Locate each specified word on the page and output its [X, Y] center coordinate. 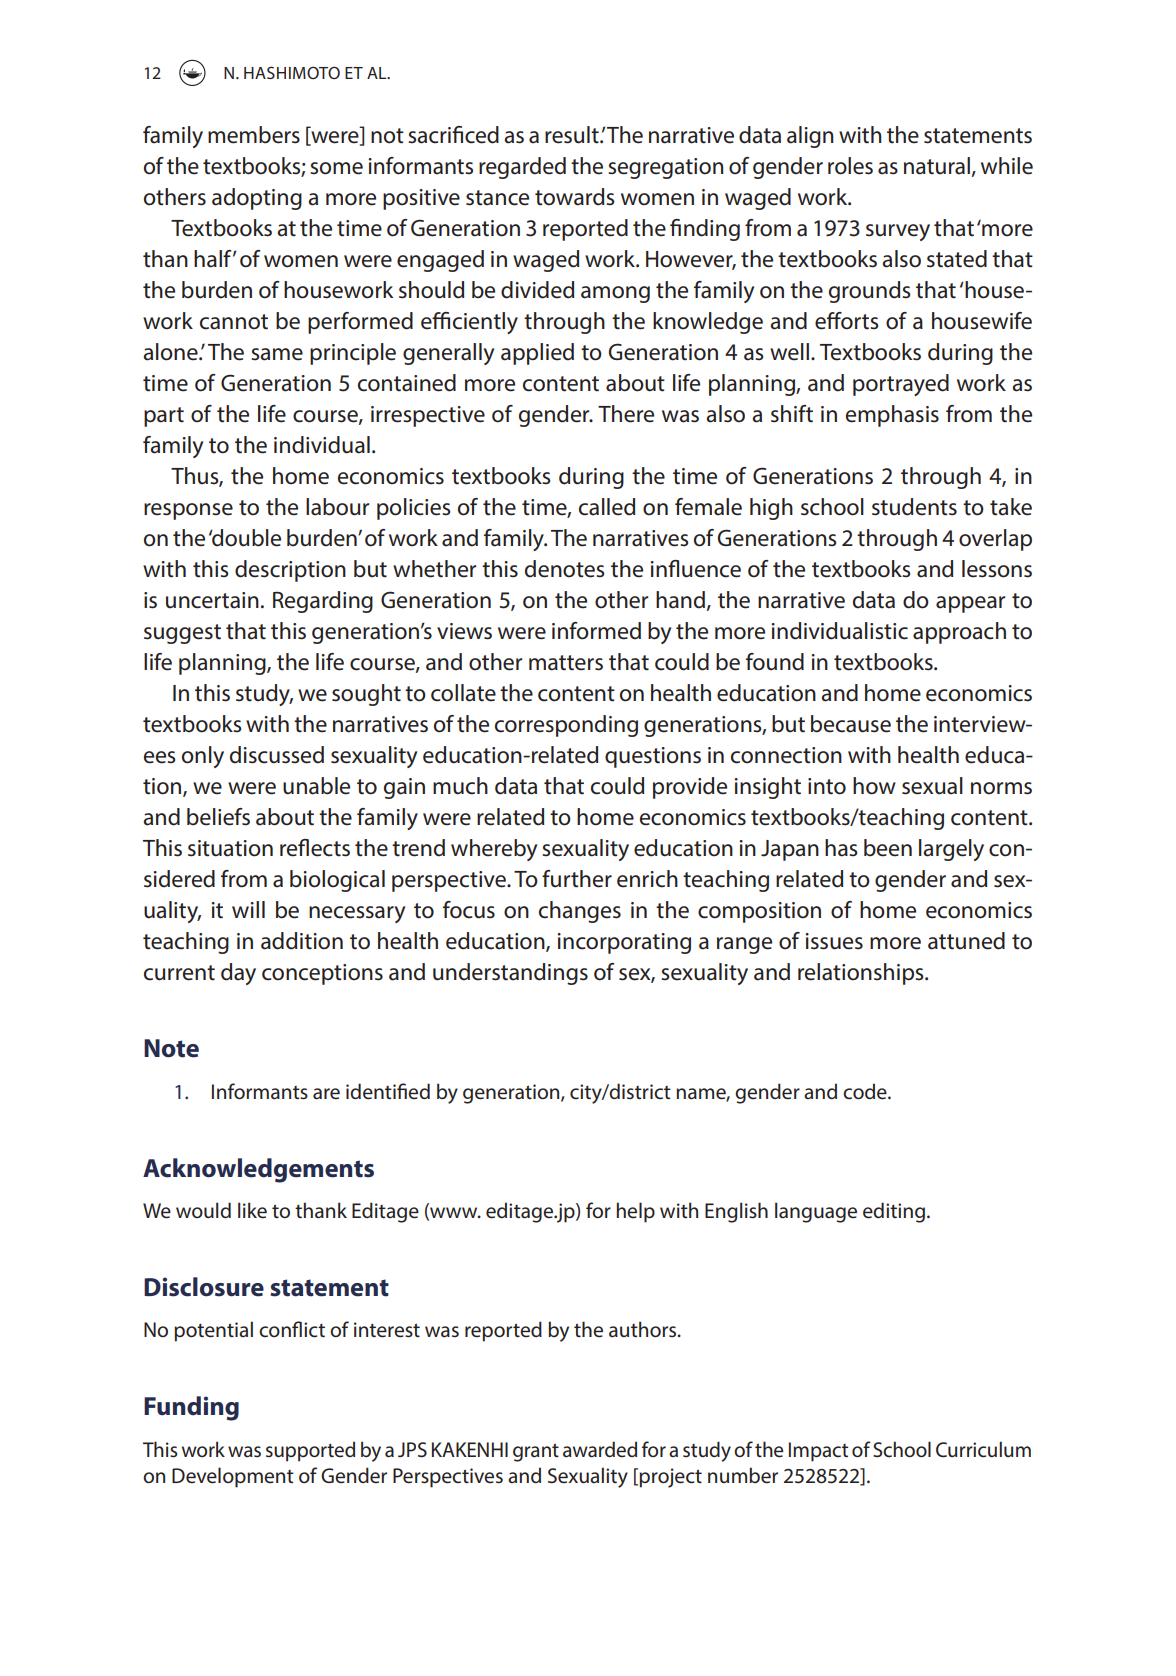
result [573, 135]
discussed [277, 755]
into [827, 786]
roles [850, 166]
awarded [600, 1449]
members [254, 135]
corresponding [566, 726]
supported [310, 1451]
